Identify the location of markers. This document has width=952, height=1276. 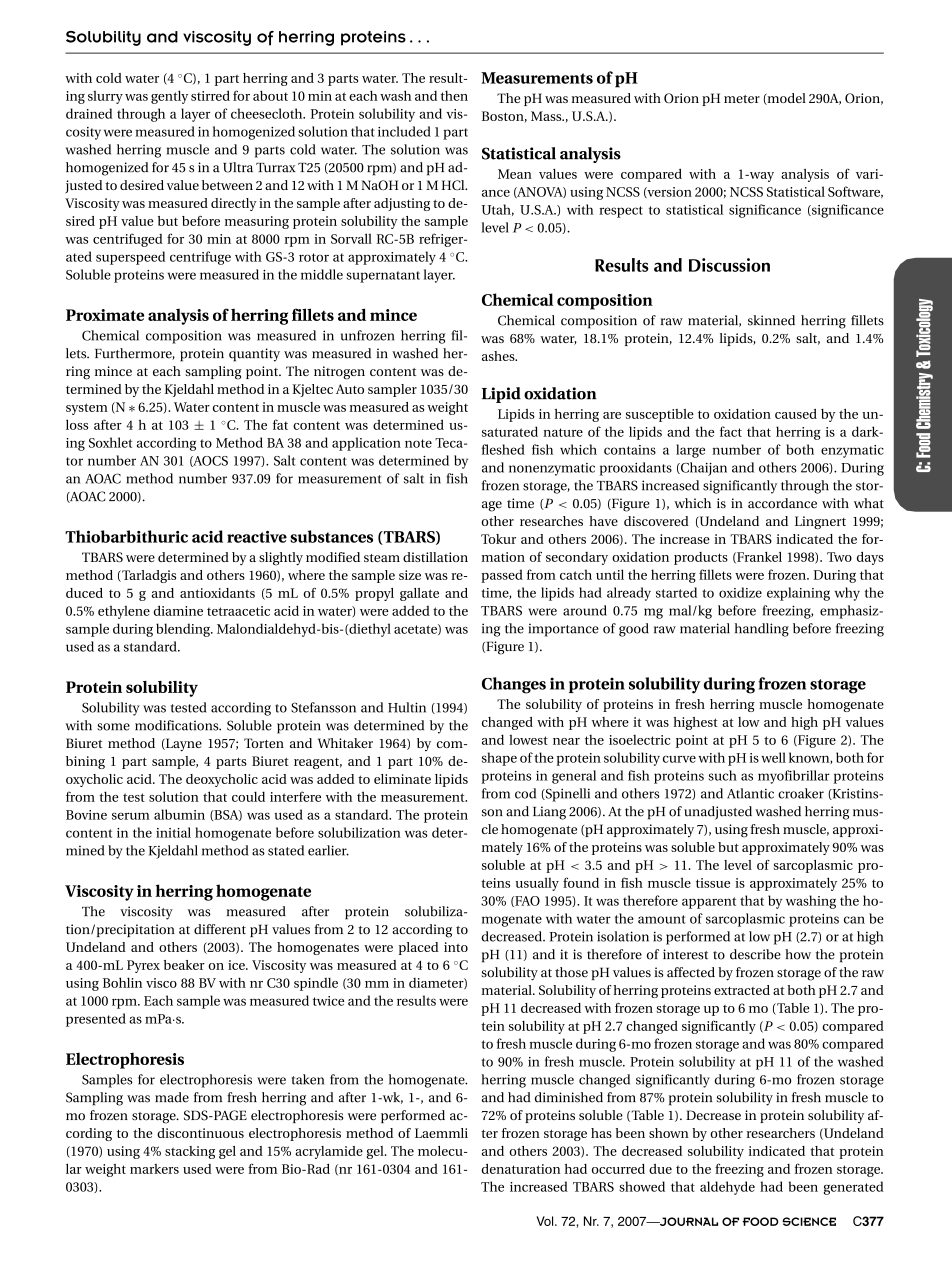
(154, 1169).
